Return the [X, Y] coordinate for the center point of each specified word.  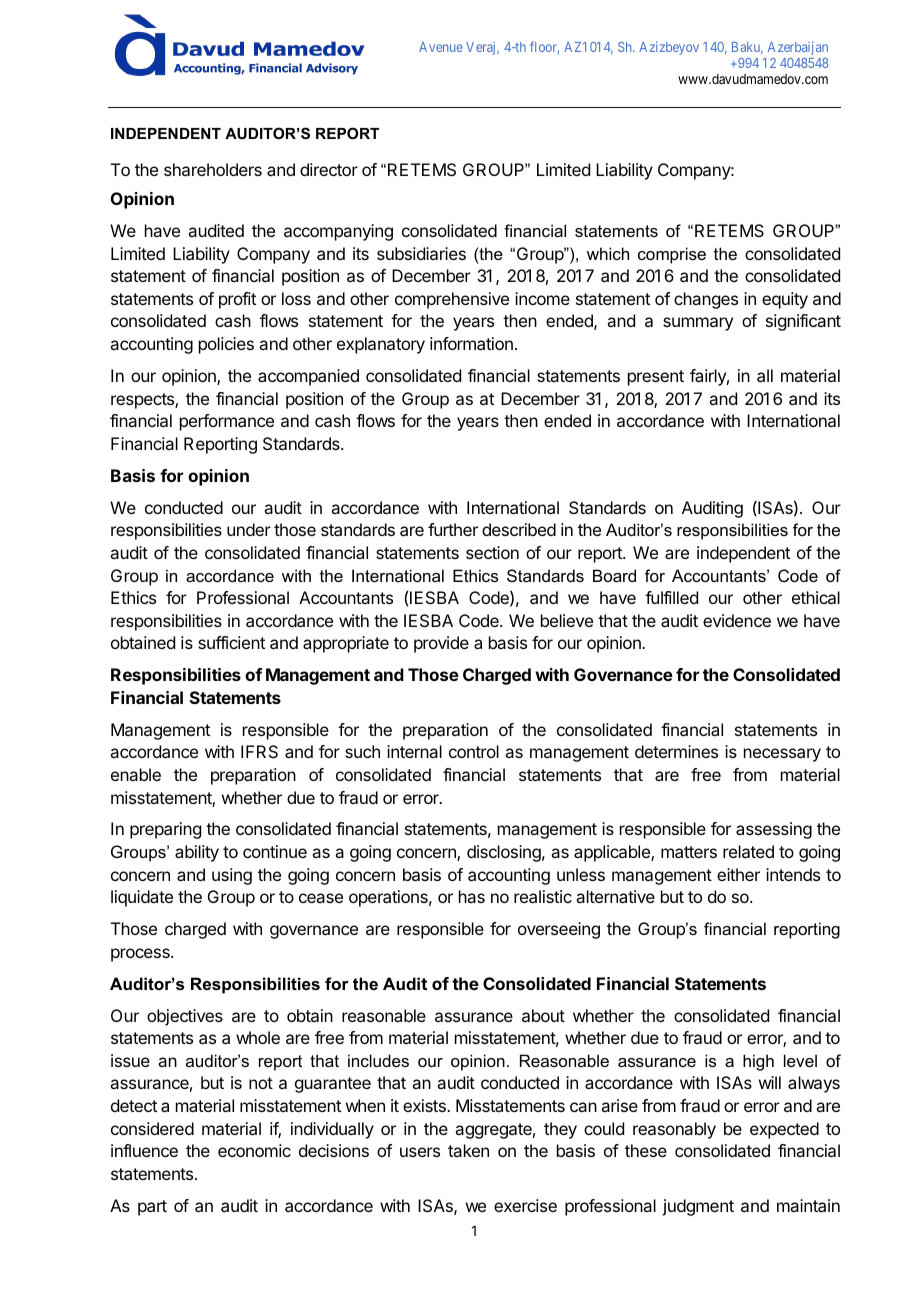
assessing [774, 830]
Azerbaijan [798, 48]
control [474, 751]
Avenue [441, 47]
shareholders [213, 169]
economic [254, 1150]
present [656, 378]
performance [227, 422]
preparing [165, 830]
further [453, 529]
